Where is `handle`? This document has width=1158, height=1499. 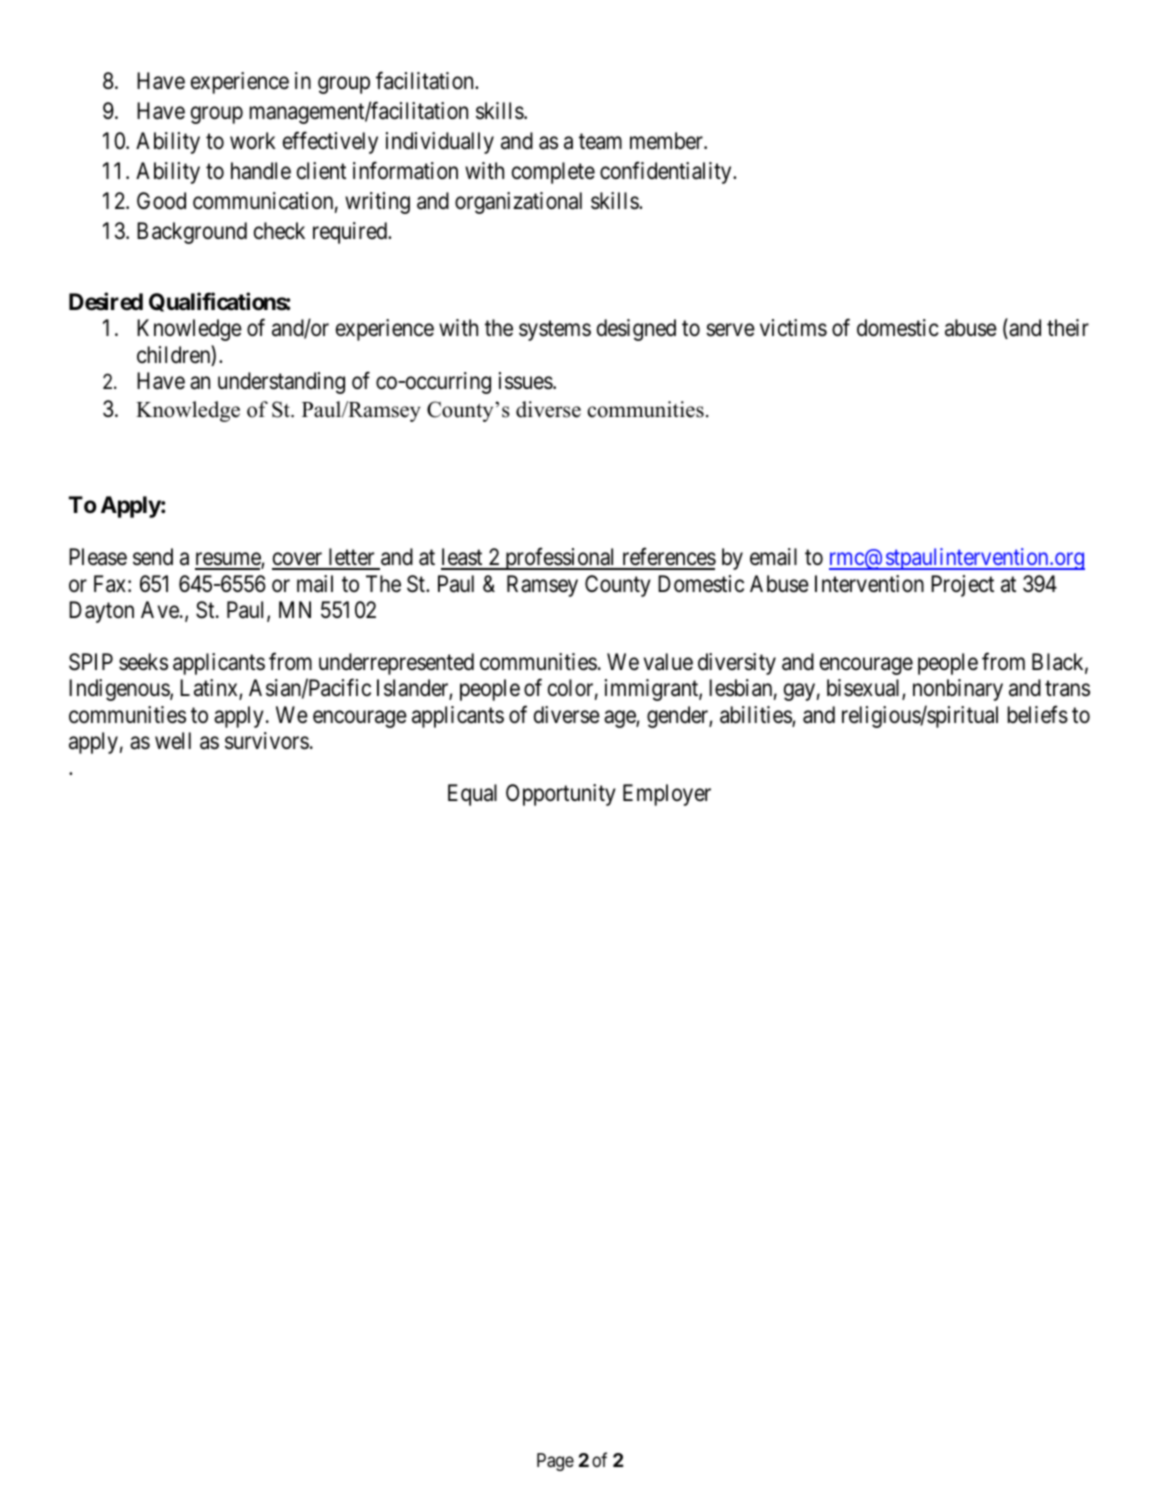 handle is located at coordinates (261, 171).
